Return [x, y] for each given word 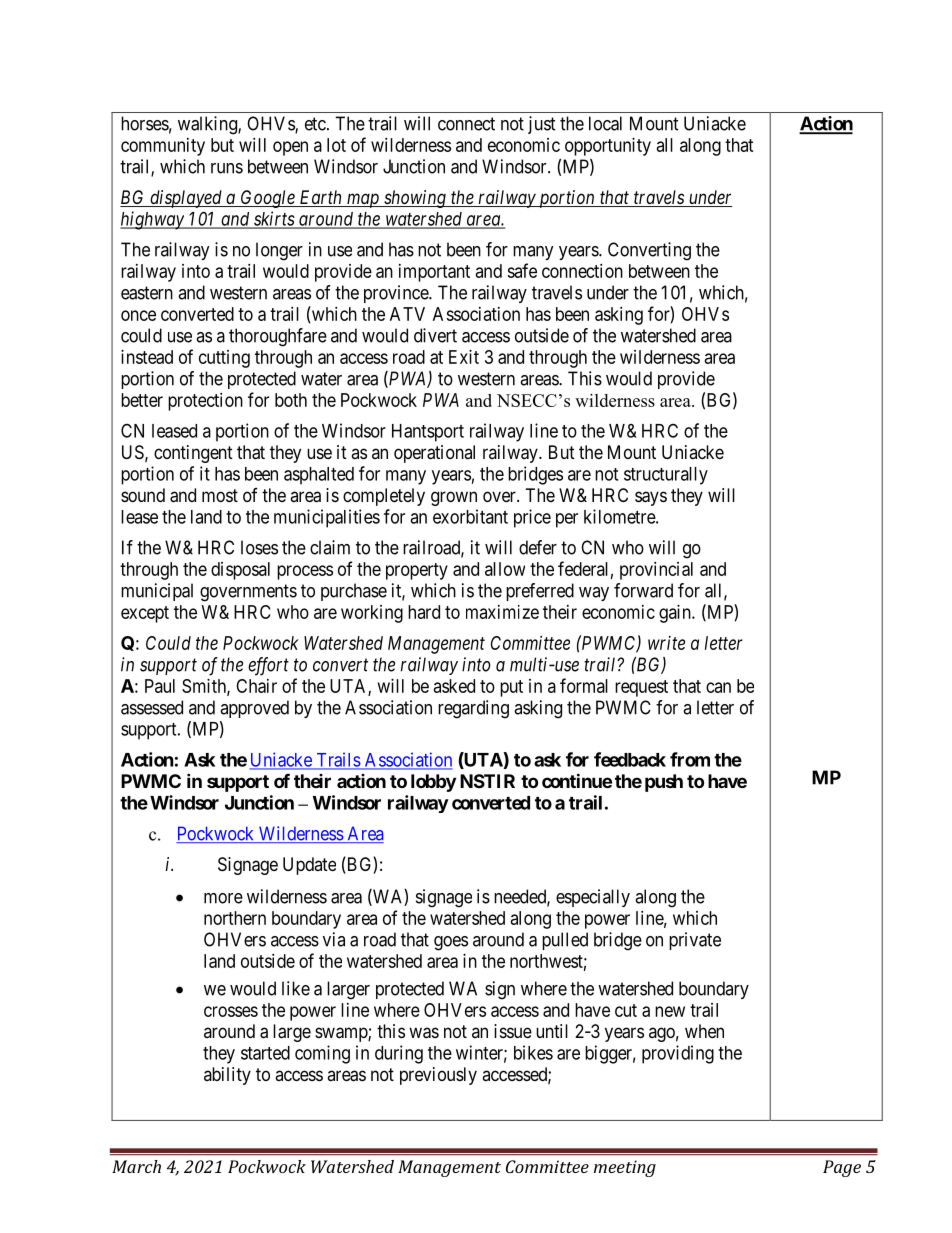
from [690, 759]
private [695, 941]
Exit [464, 357]
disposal [240, 571]
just [542, 125]
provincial [656, 571]
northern [235, 918]
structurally [666, 476]
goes [451, 943]
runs [227, 168]
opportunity [608, 147]
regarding [473, 709]
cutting [224, 359]
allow [505, 569]
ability [227, 1076]
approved [254, 709]
